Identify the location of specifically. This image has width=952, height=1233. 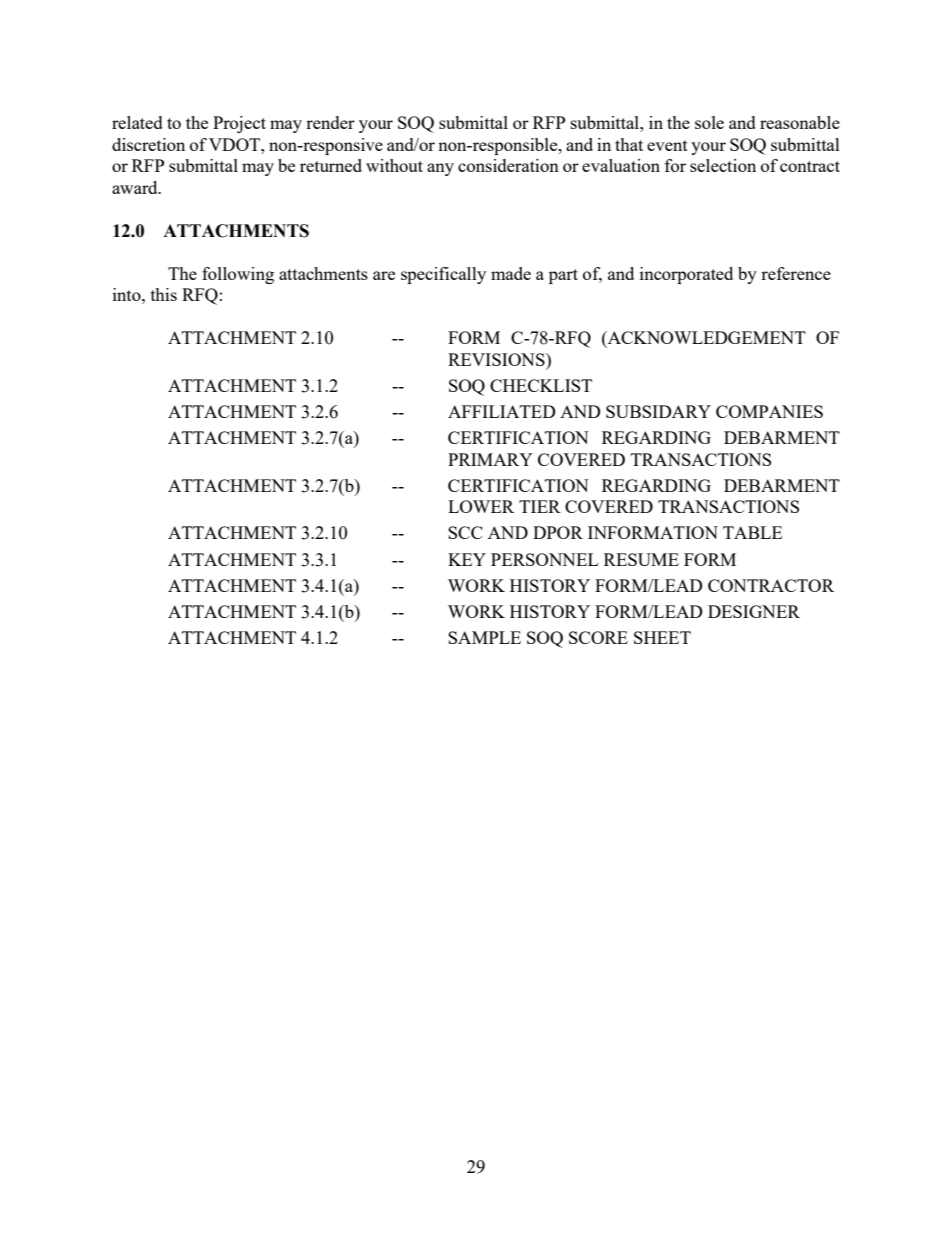
(443, 275).
